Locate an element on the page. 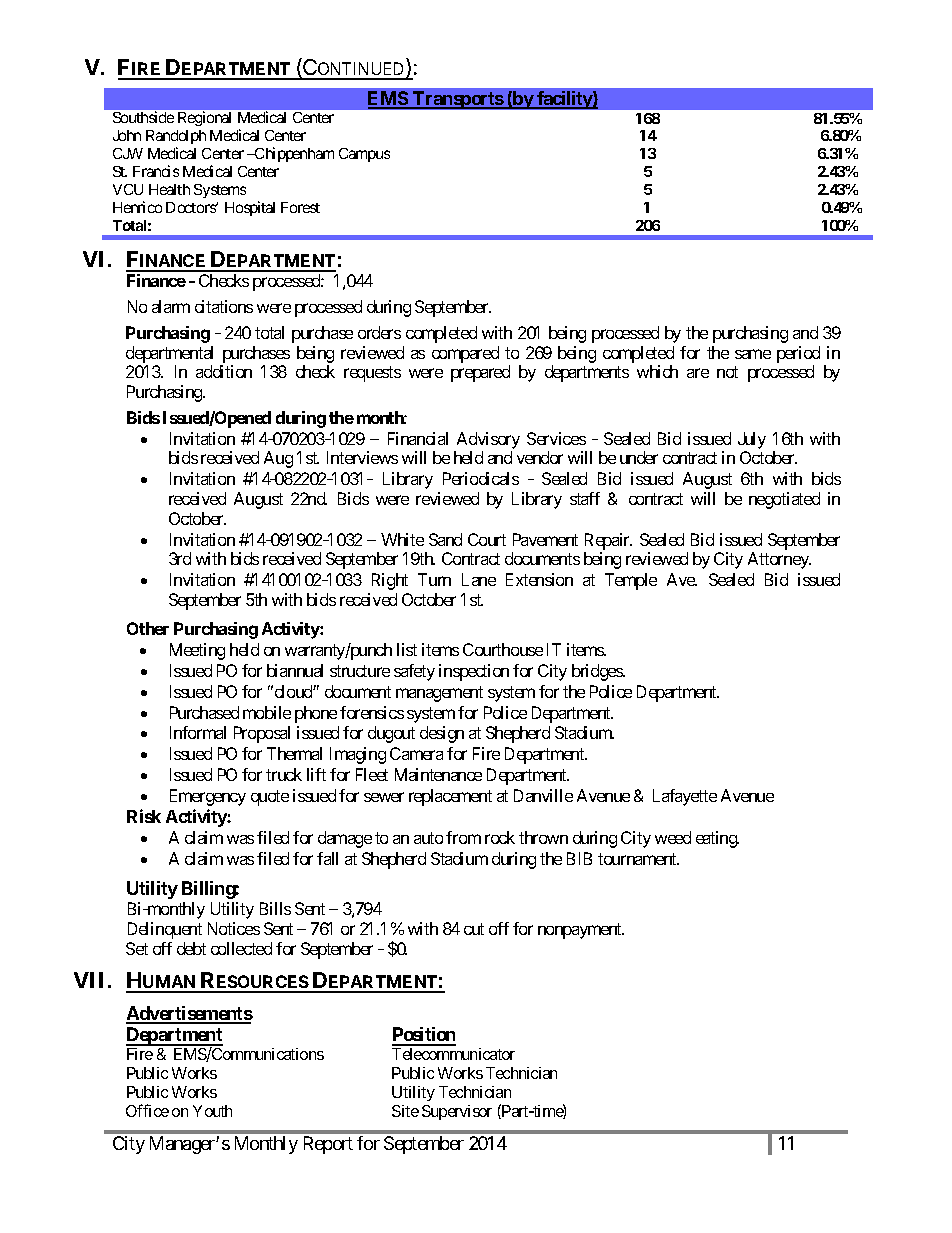 The width and height of the document is (952, 1233). same is located at coordinates (753, 354).
